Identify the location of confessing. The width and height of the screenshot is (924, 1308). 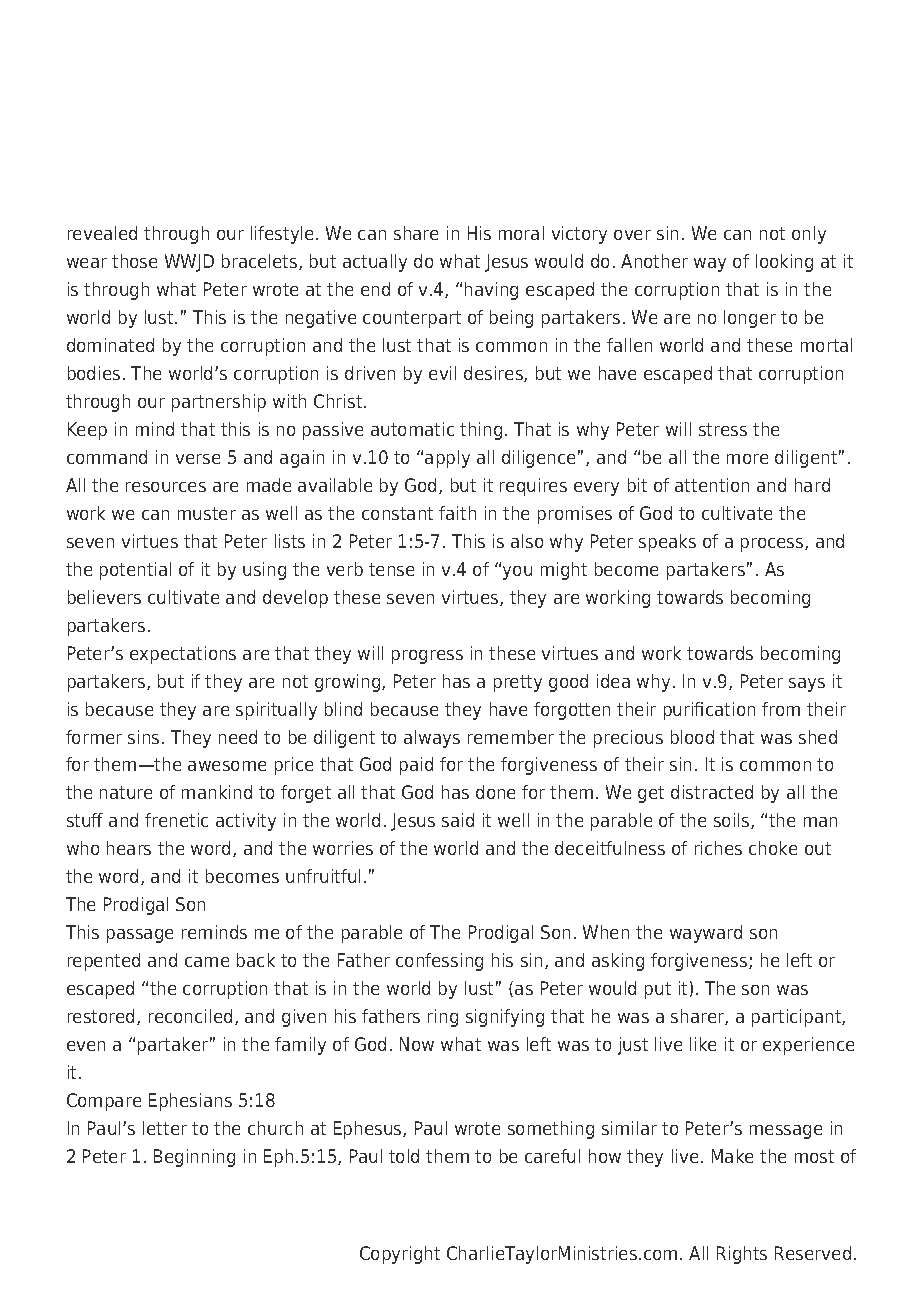
(439, 962).
